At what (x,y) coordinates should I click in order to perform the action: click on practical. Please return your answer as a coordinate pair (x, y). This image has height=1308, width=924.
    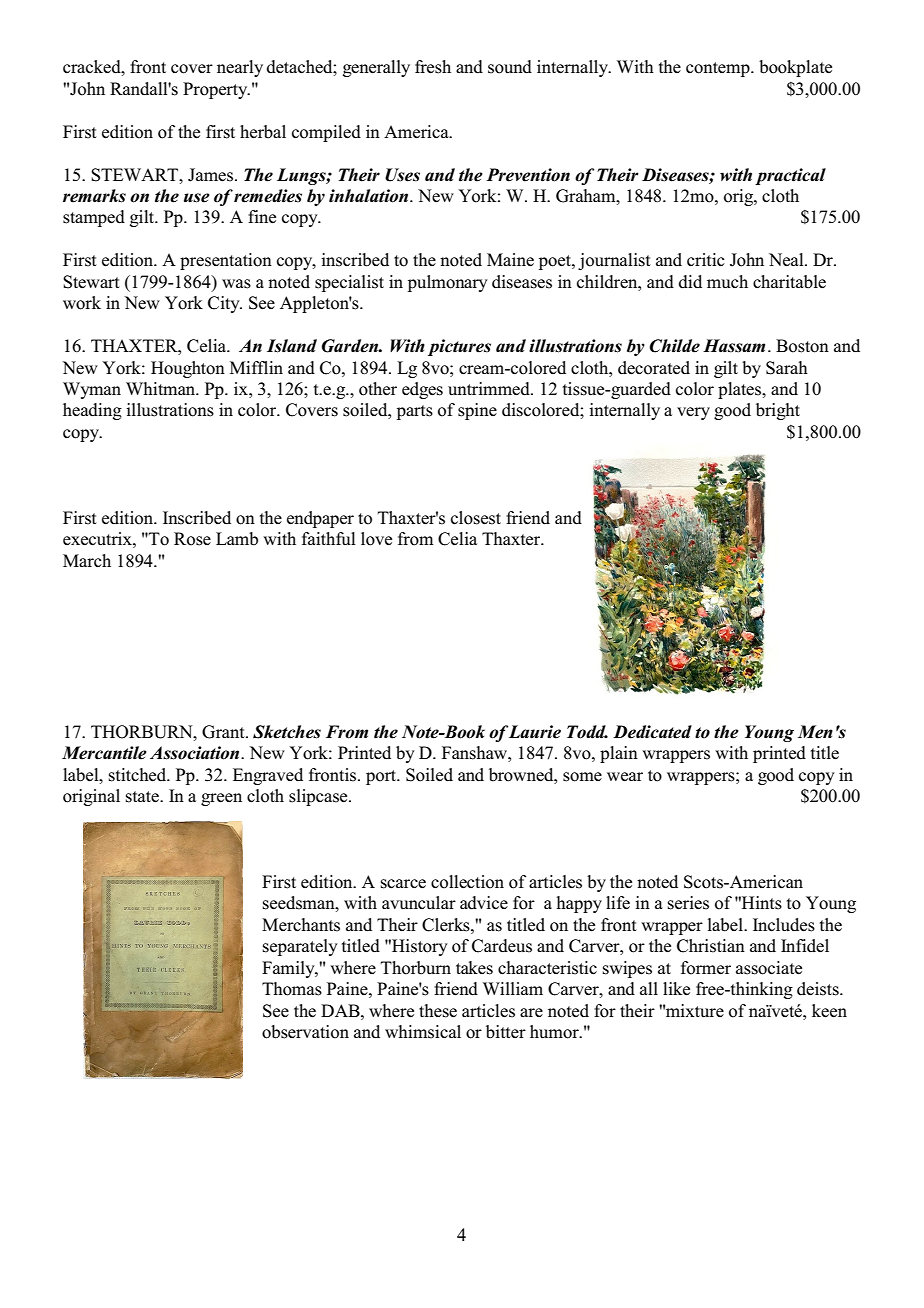
    Looking at the image, I should click on (790, 176).
